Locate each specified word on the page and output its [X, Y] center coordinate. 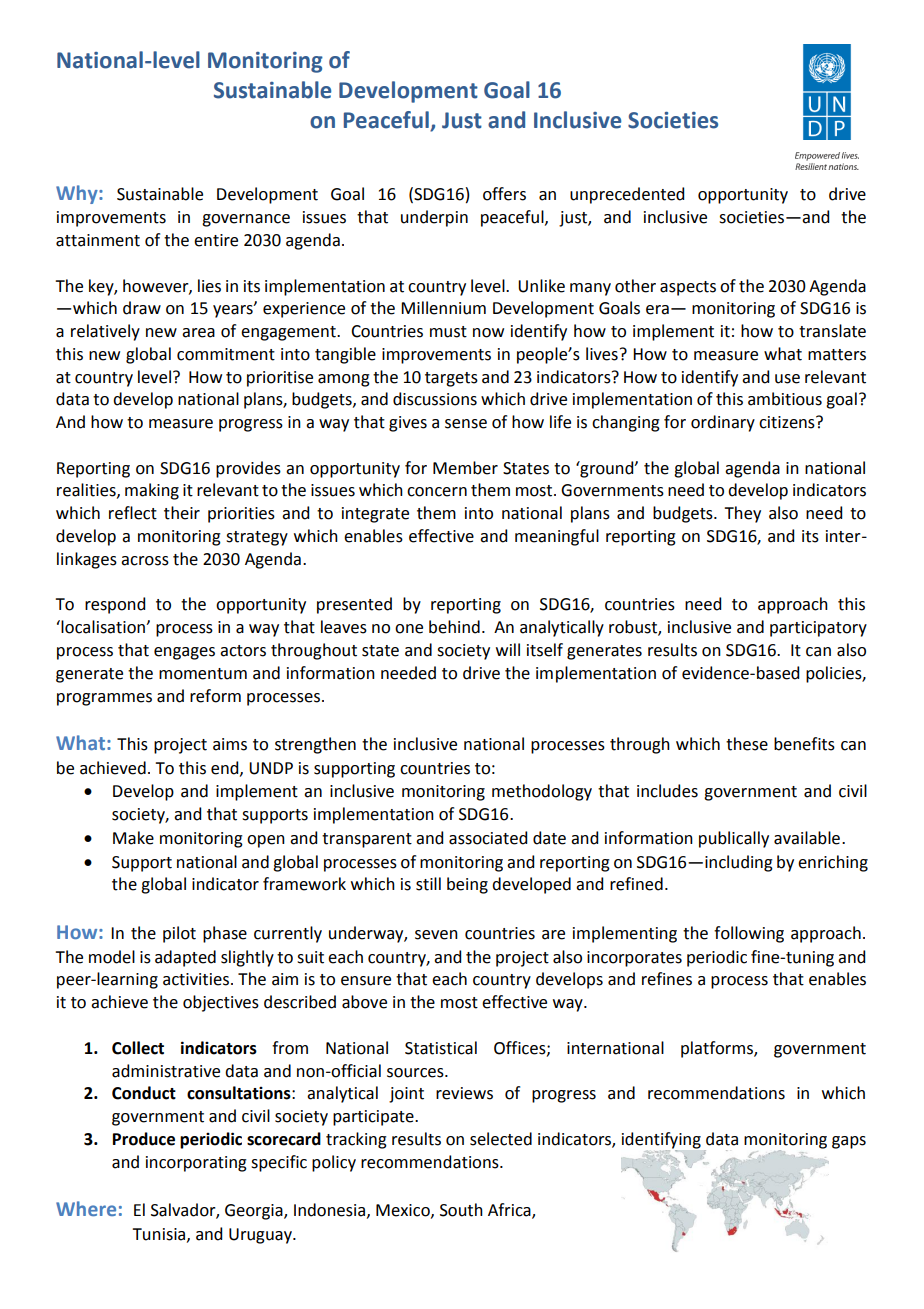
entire [216, 240]
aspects [688, 288]
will [508, 649]
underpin [434, 218]
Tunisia [160, 1235]
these [747, 744]
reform [215, 696]
